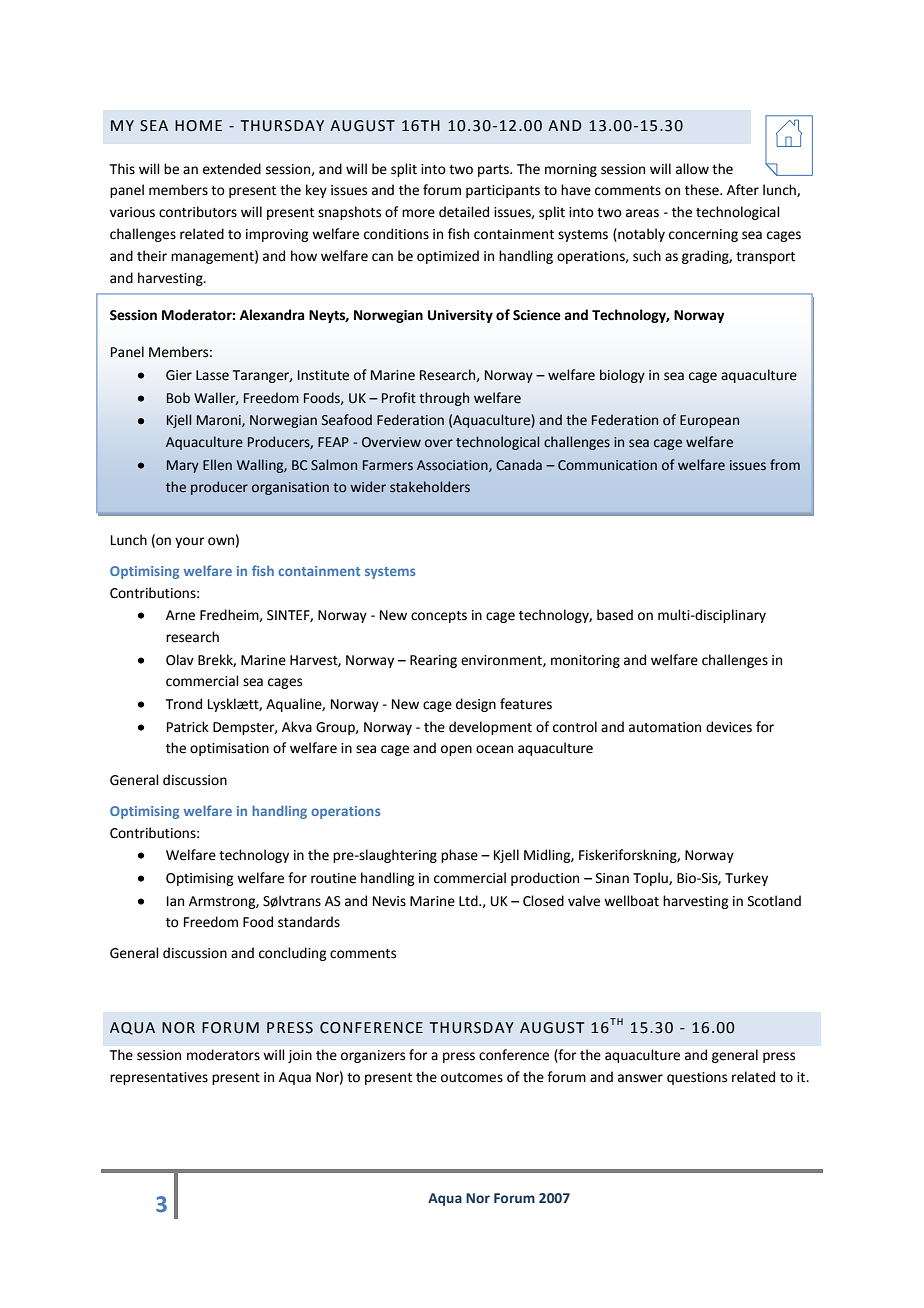  What do you see at coordinates (692, 169) in the screenshot?
I see `allow` at bounding box center [692, 169].
